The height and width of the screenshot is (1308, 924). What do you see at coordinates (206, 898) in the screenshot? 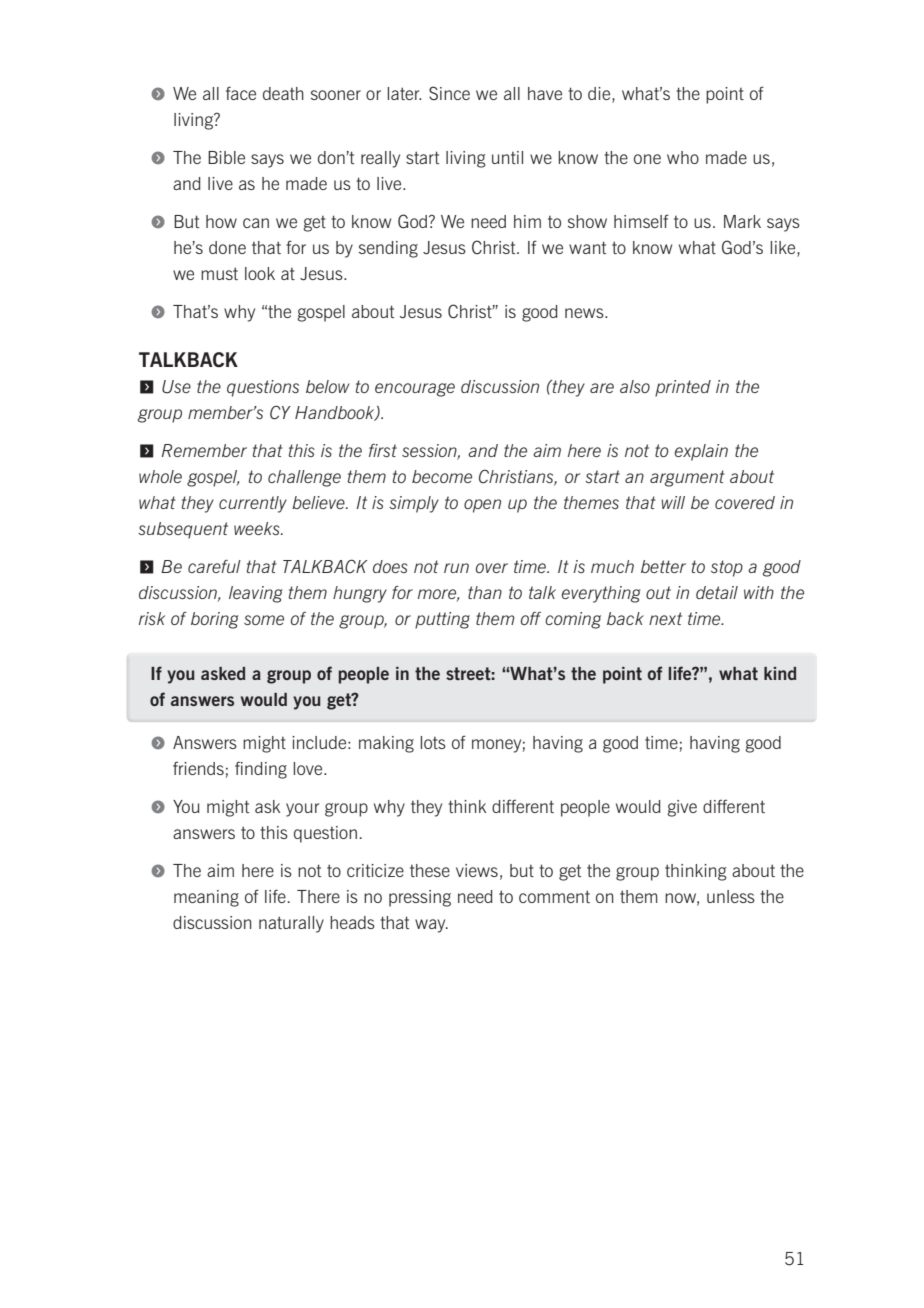
I see `meaning` at bounding box center [206, 898].
